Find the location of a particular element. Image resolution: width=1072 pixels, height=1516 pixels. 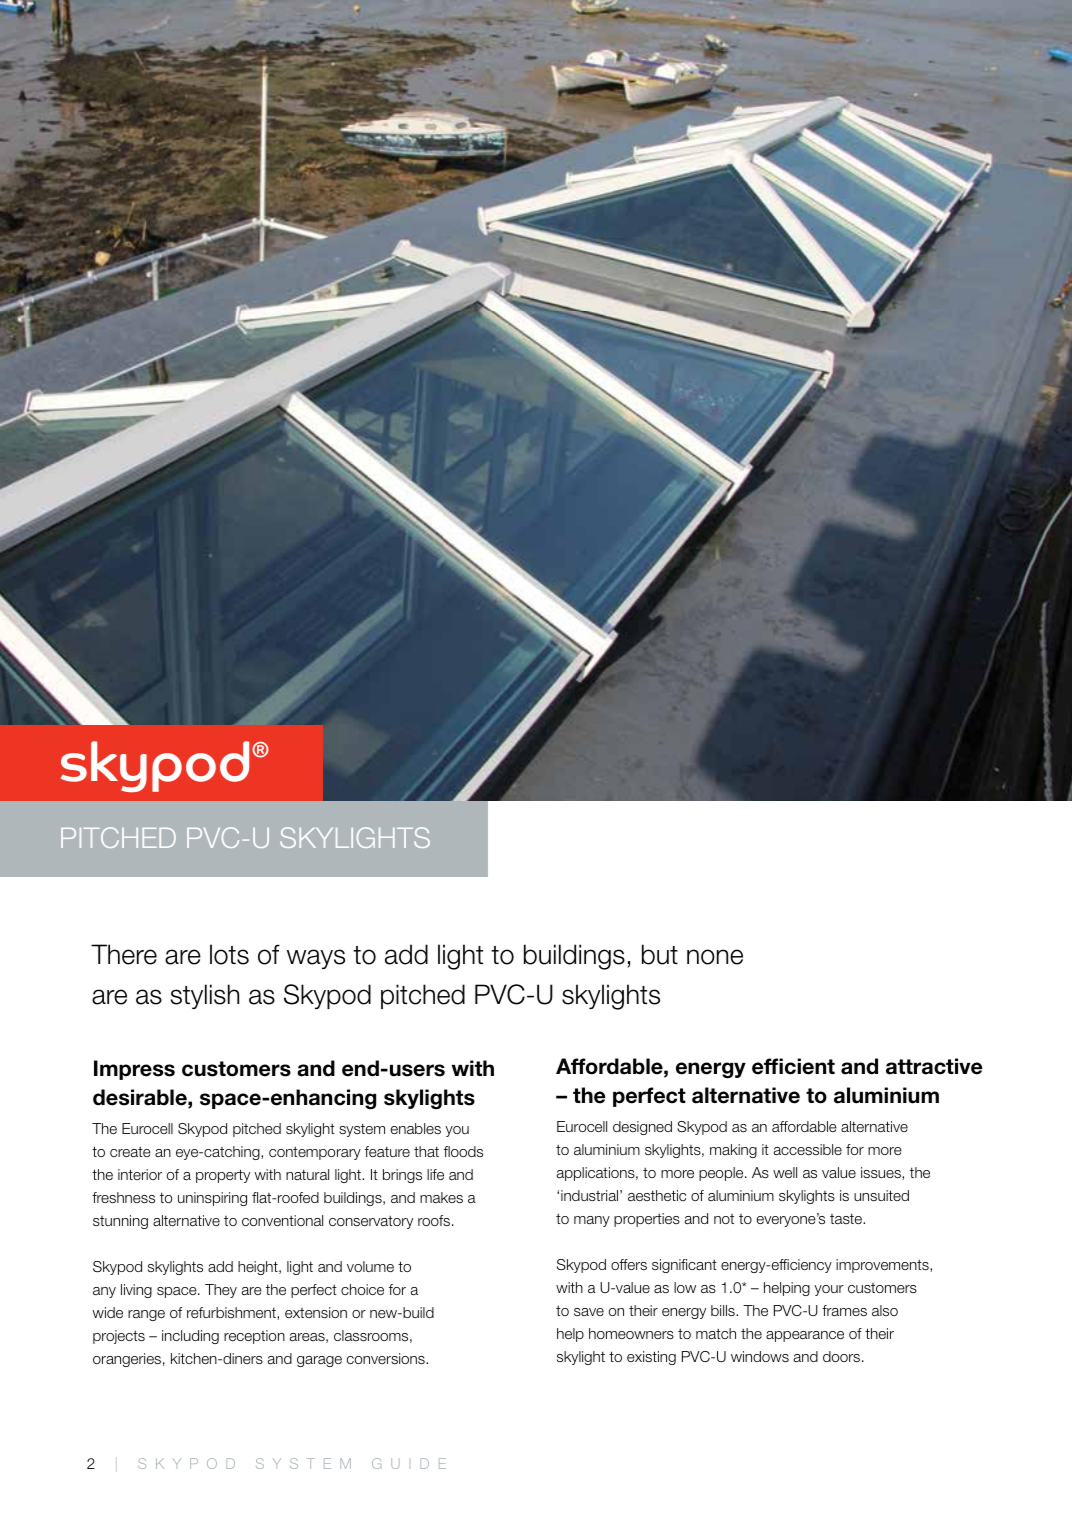

lots is located at coordinates (229, 954).
